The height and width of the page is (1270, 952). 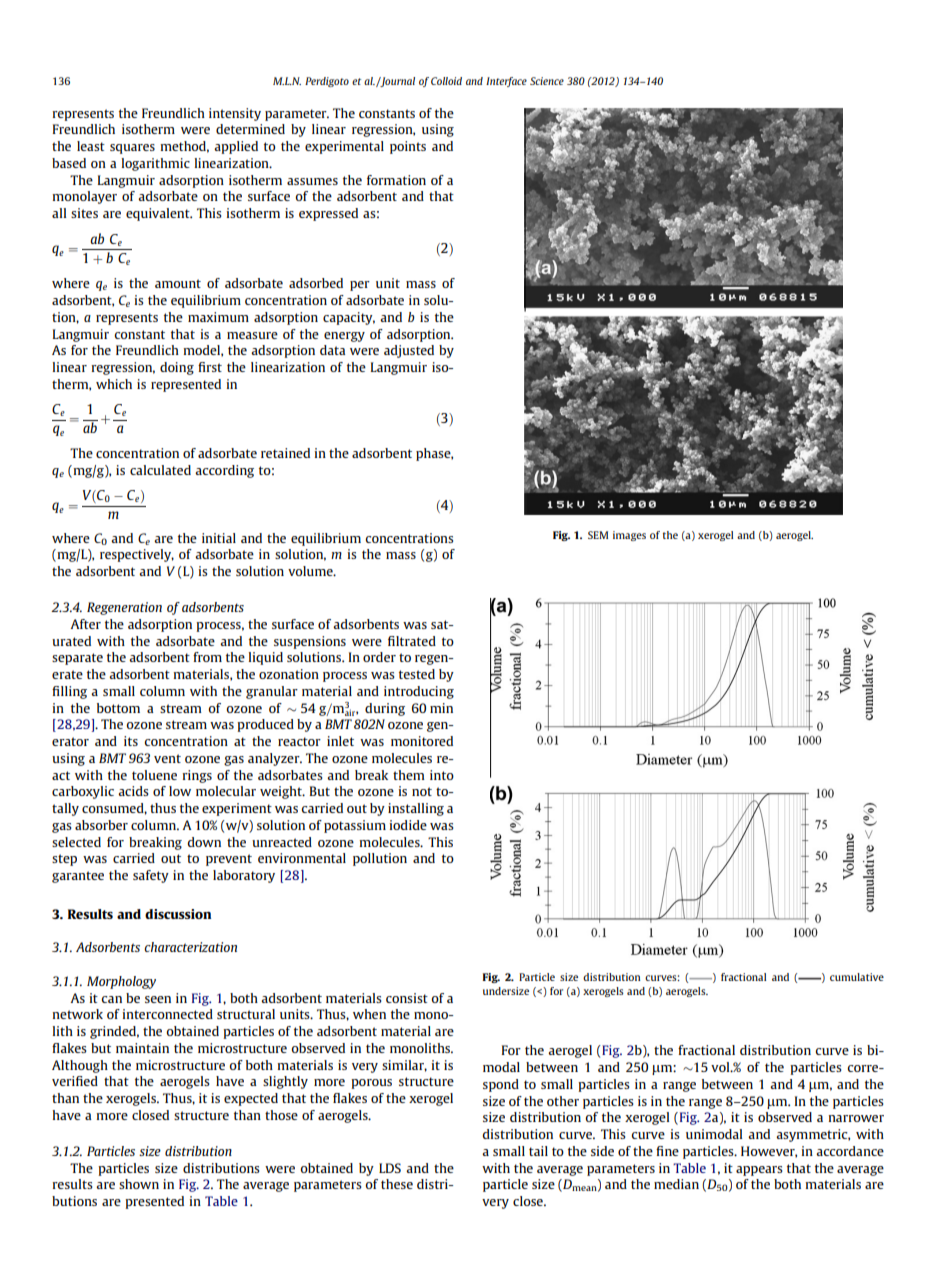 What do you see at coordinates (547, 81) in the page?
I see `Science` at bounding box center [547, 81].
